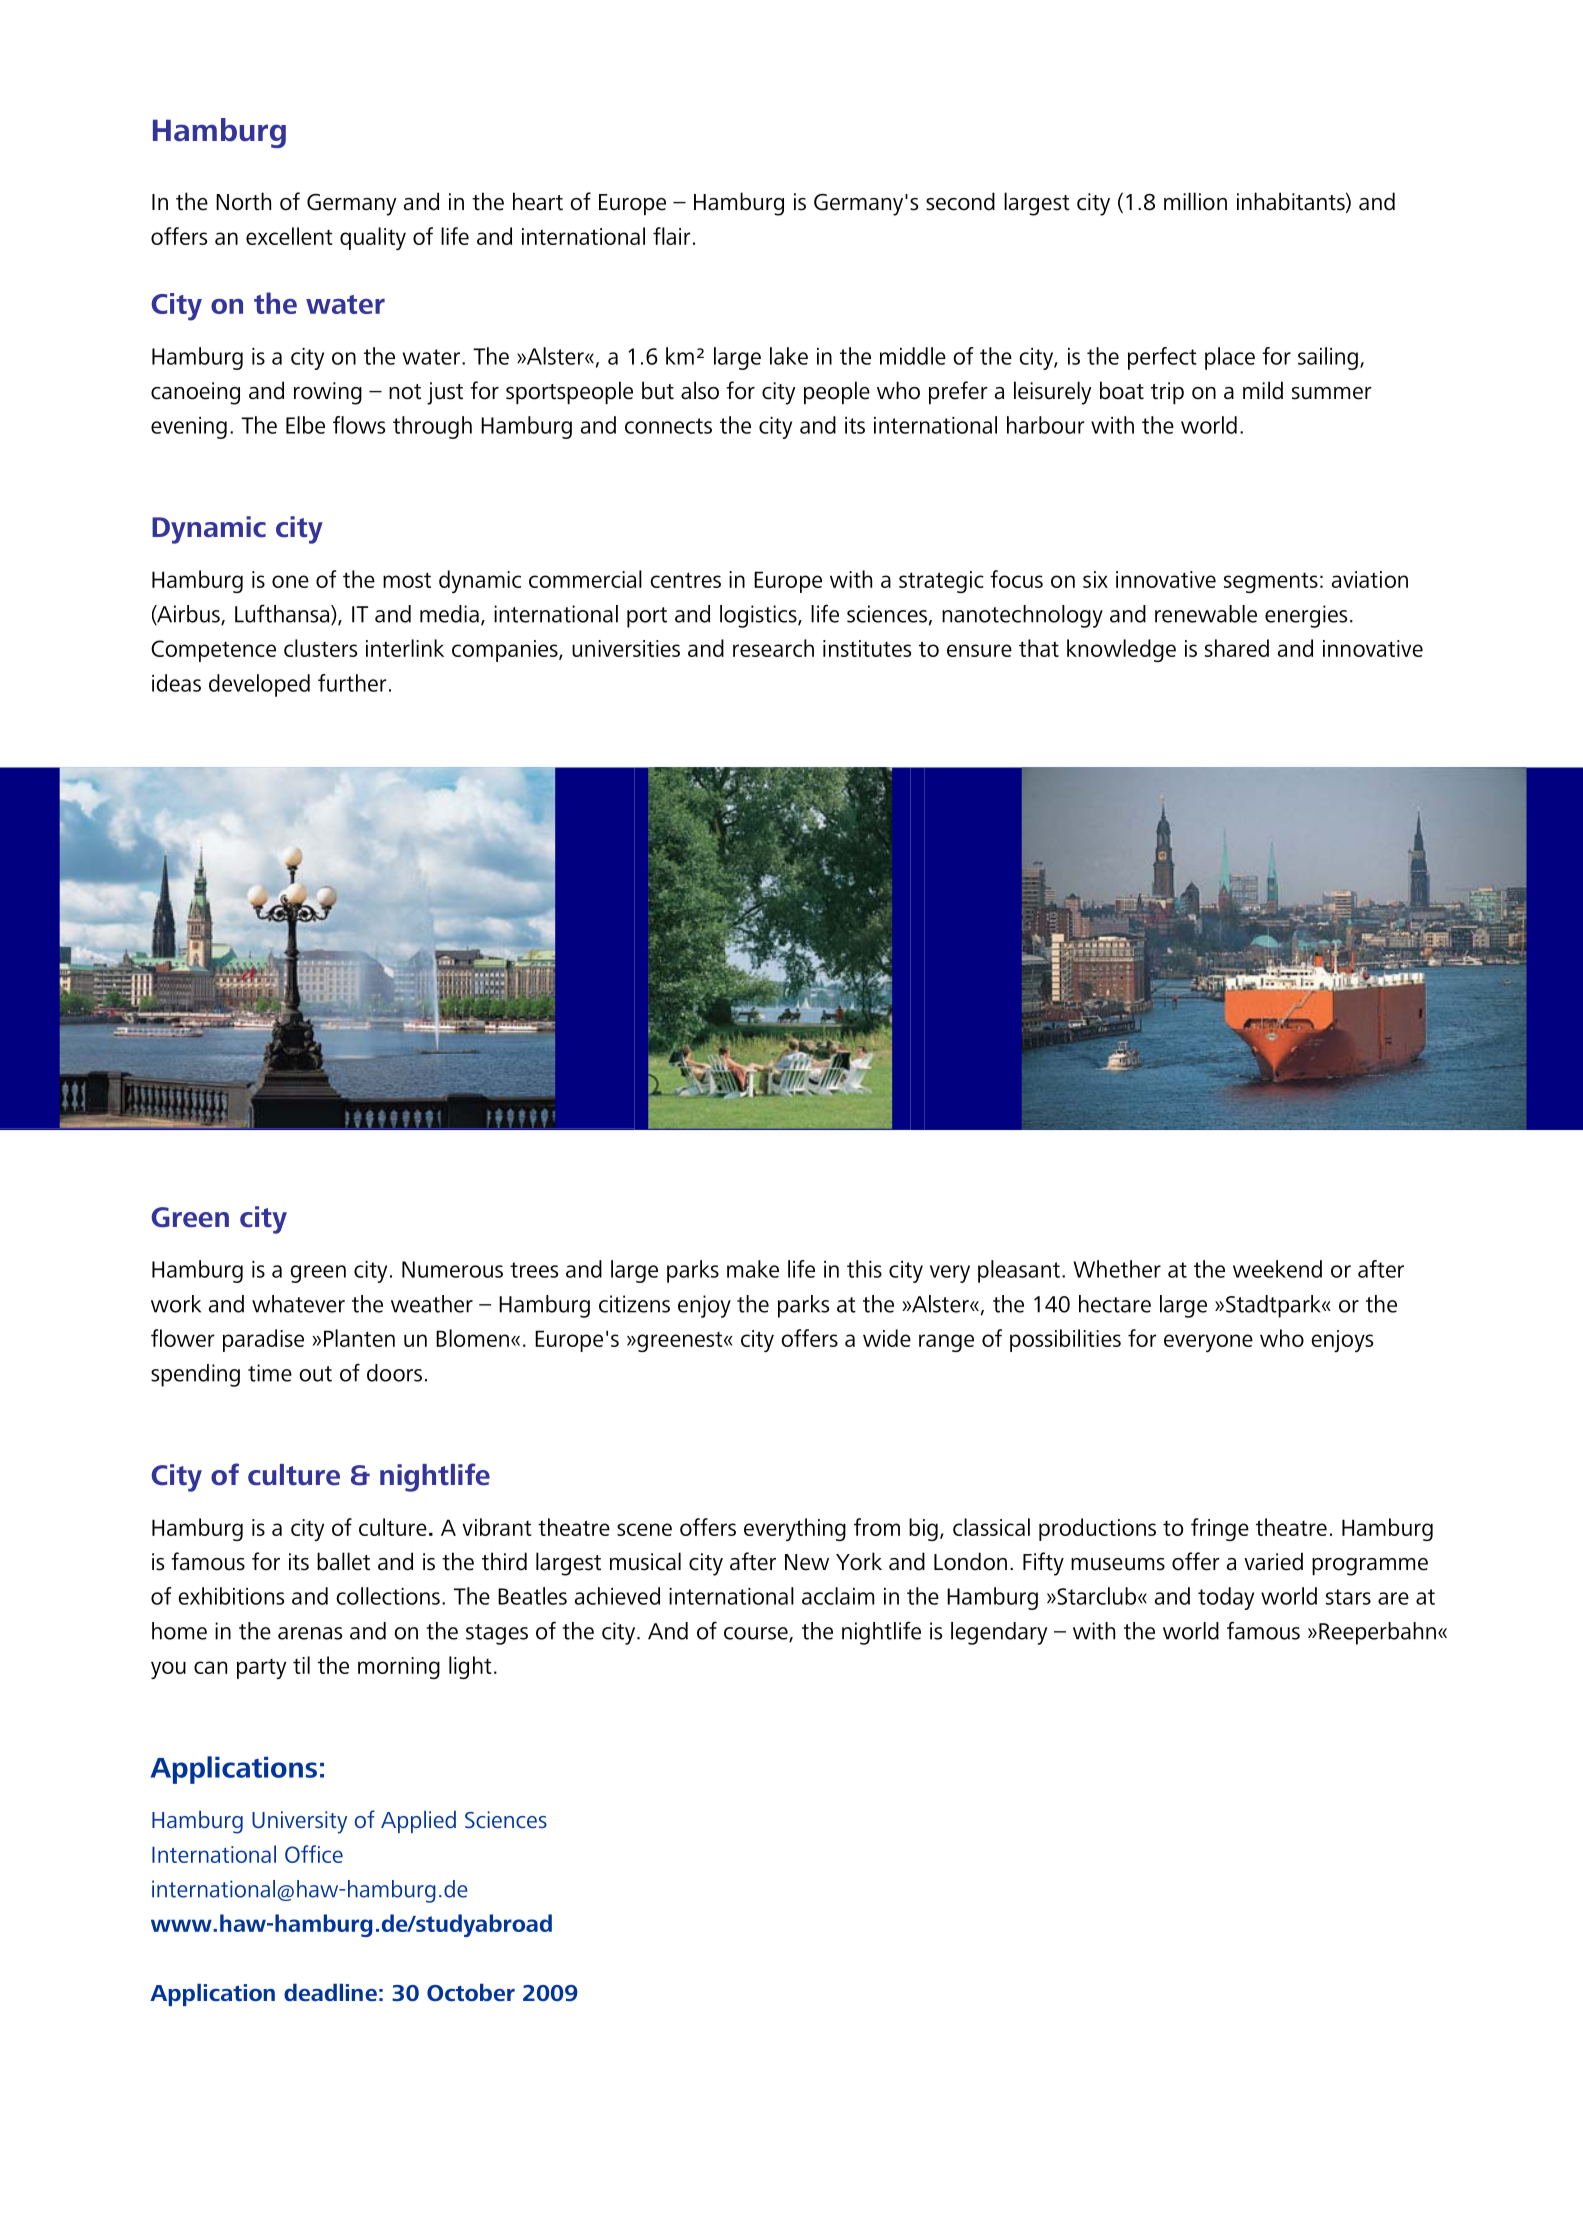 This screenshot has height=2239, width=1583. What do you see at coordinates (352, 683) in the screenshot?
I see `further` at bounding box center [352, 683].
